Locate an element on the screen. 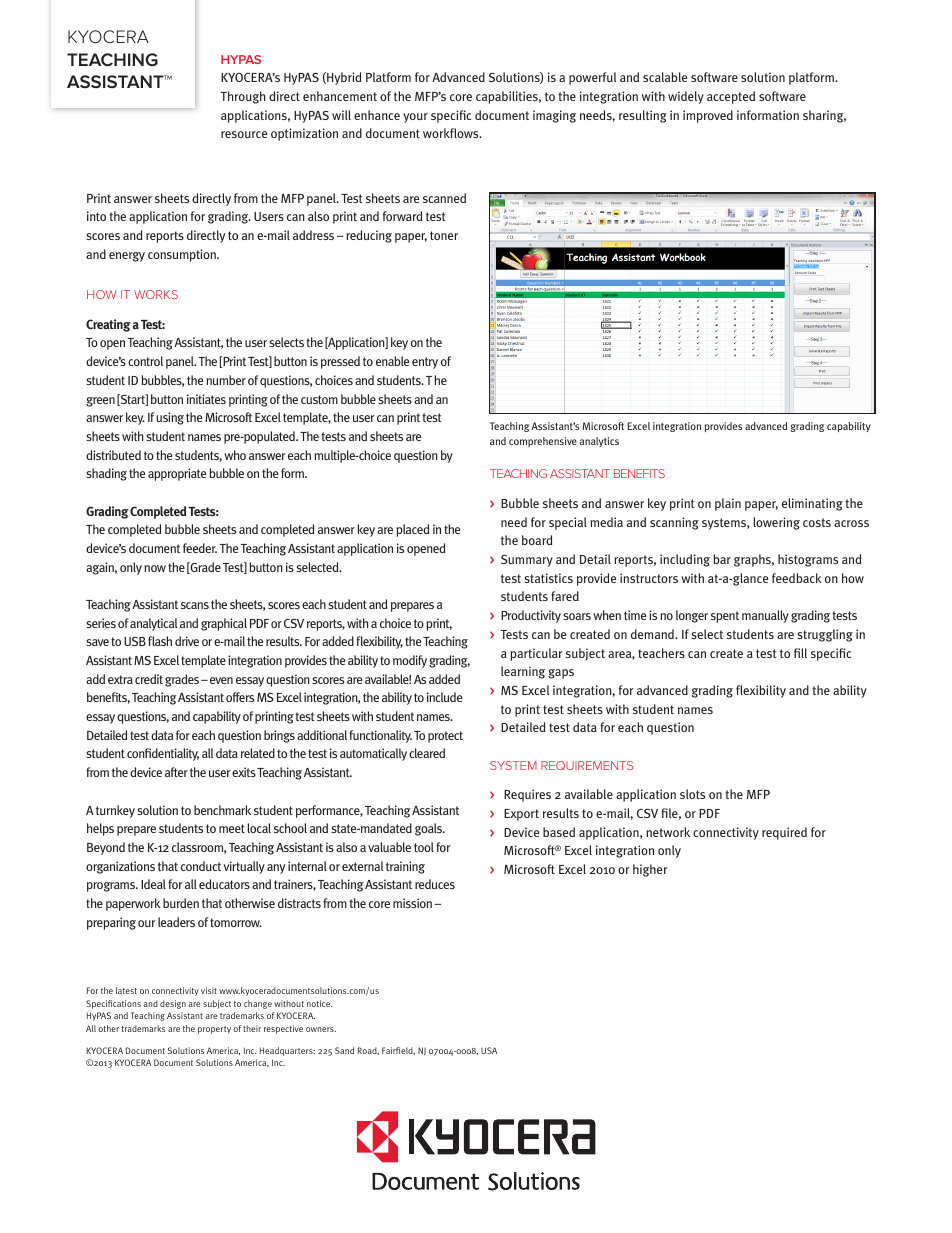 The image size is (952, 1233). accepted is located at coordinates (731, 97).
